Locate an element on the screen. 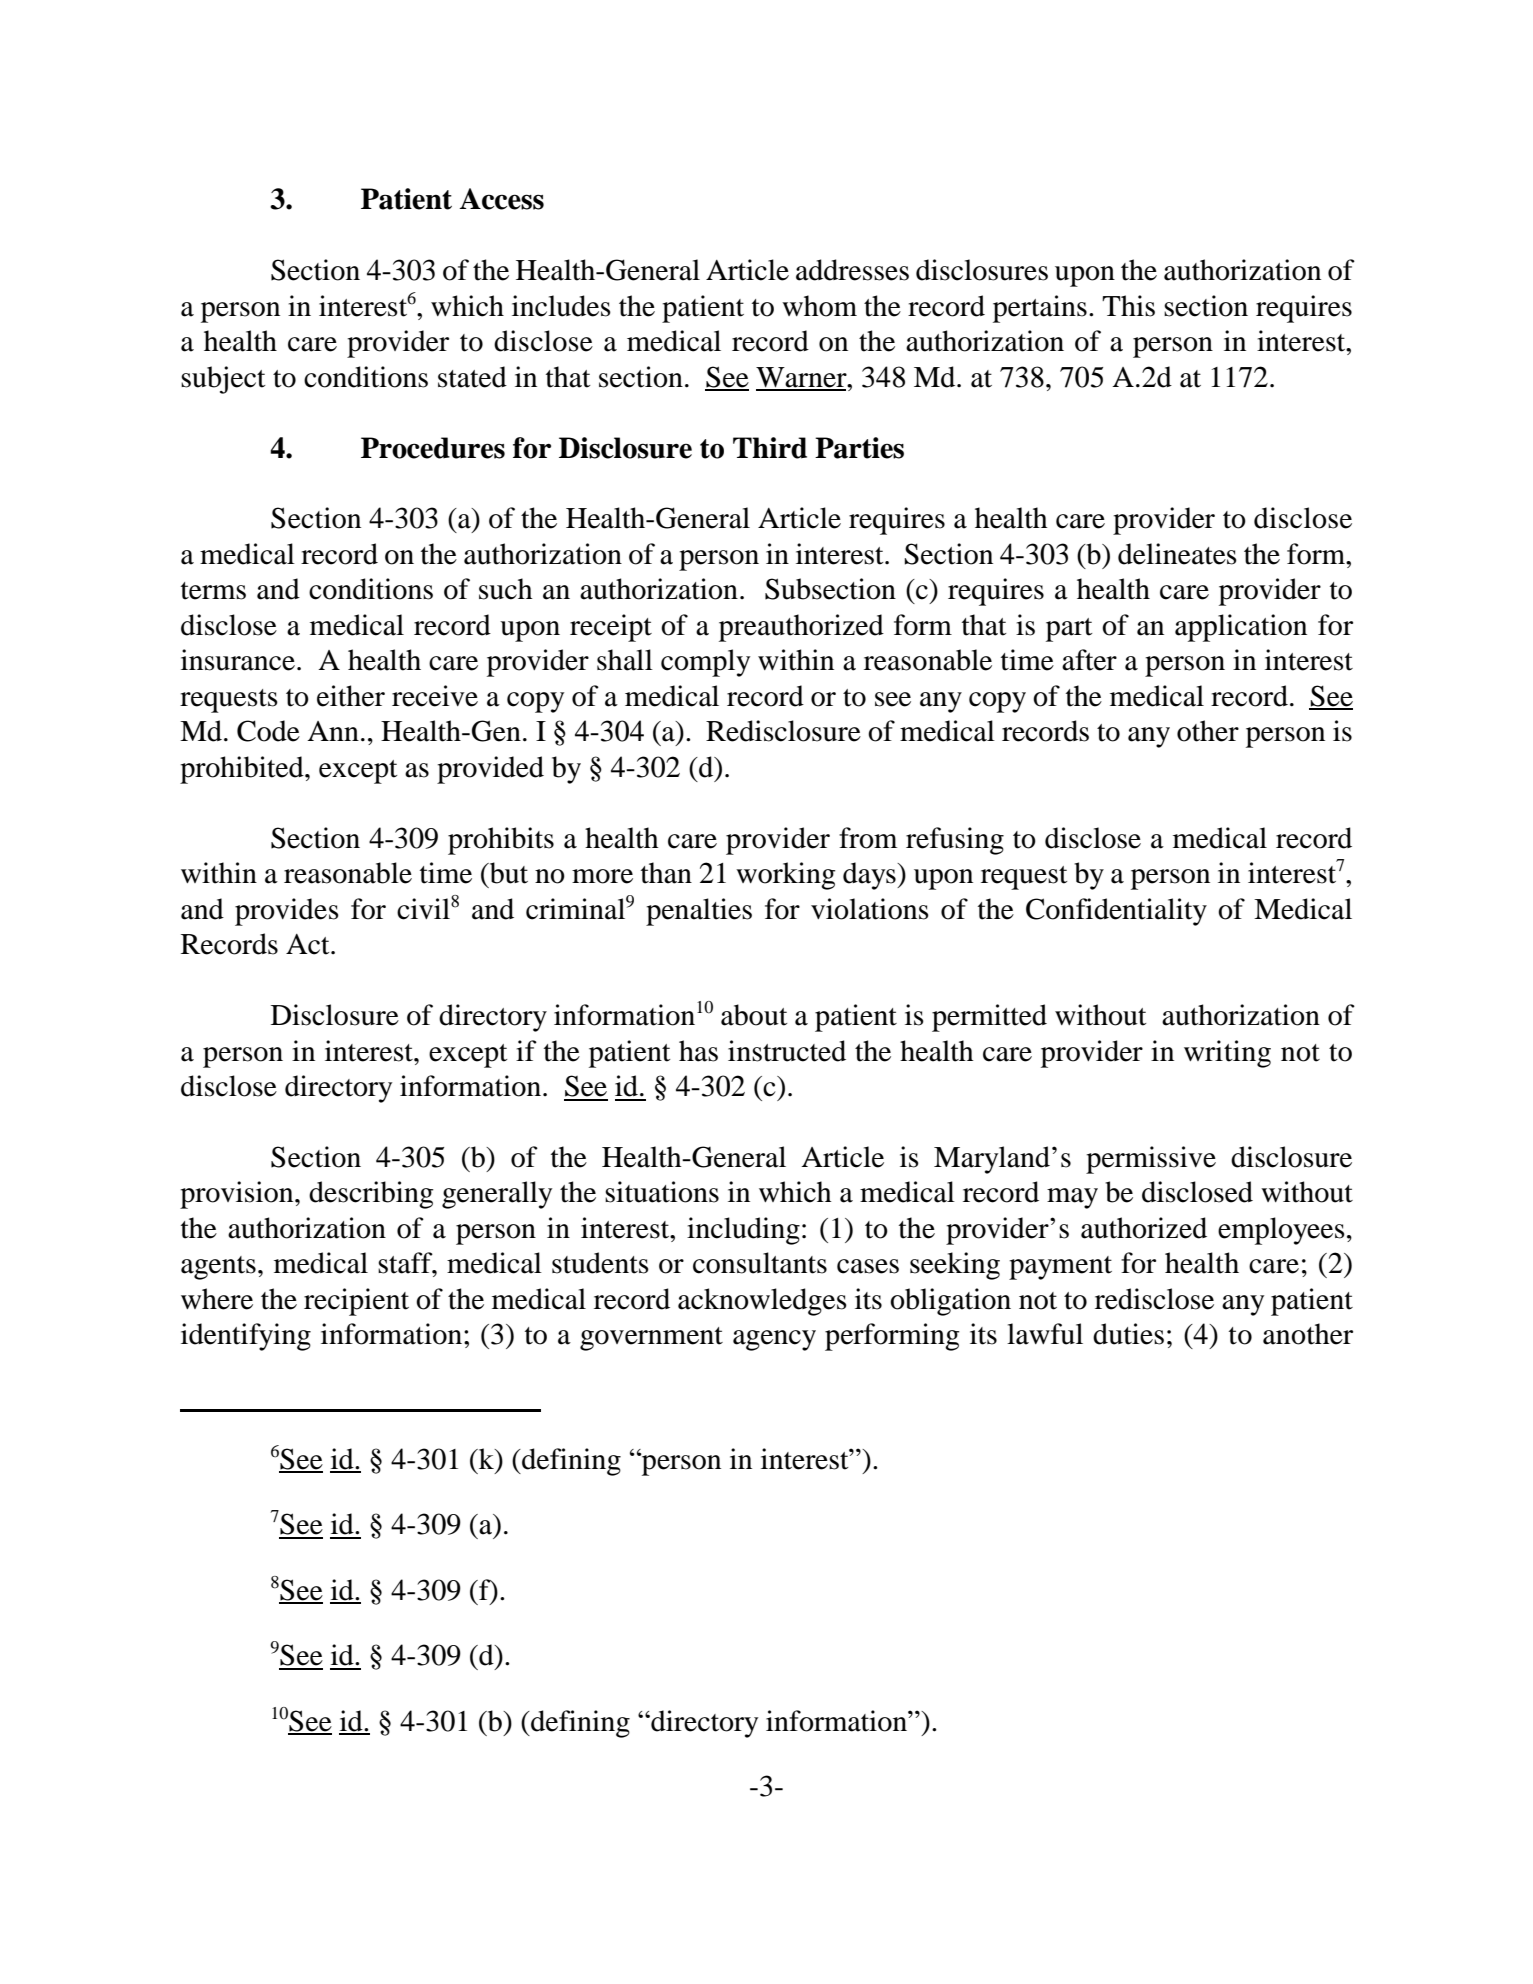 This screenshot has height=1984, width=1533. Confidentiality is located at coordinates (1116, 912).
